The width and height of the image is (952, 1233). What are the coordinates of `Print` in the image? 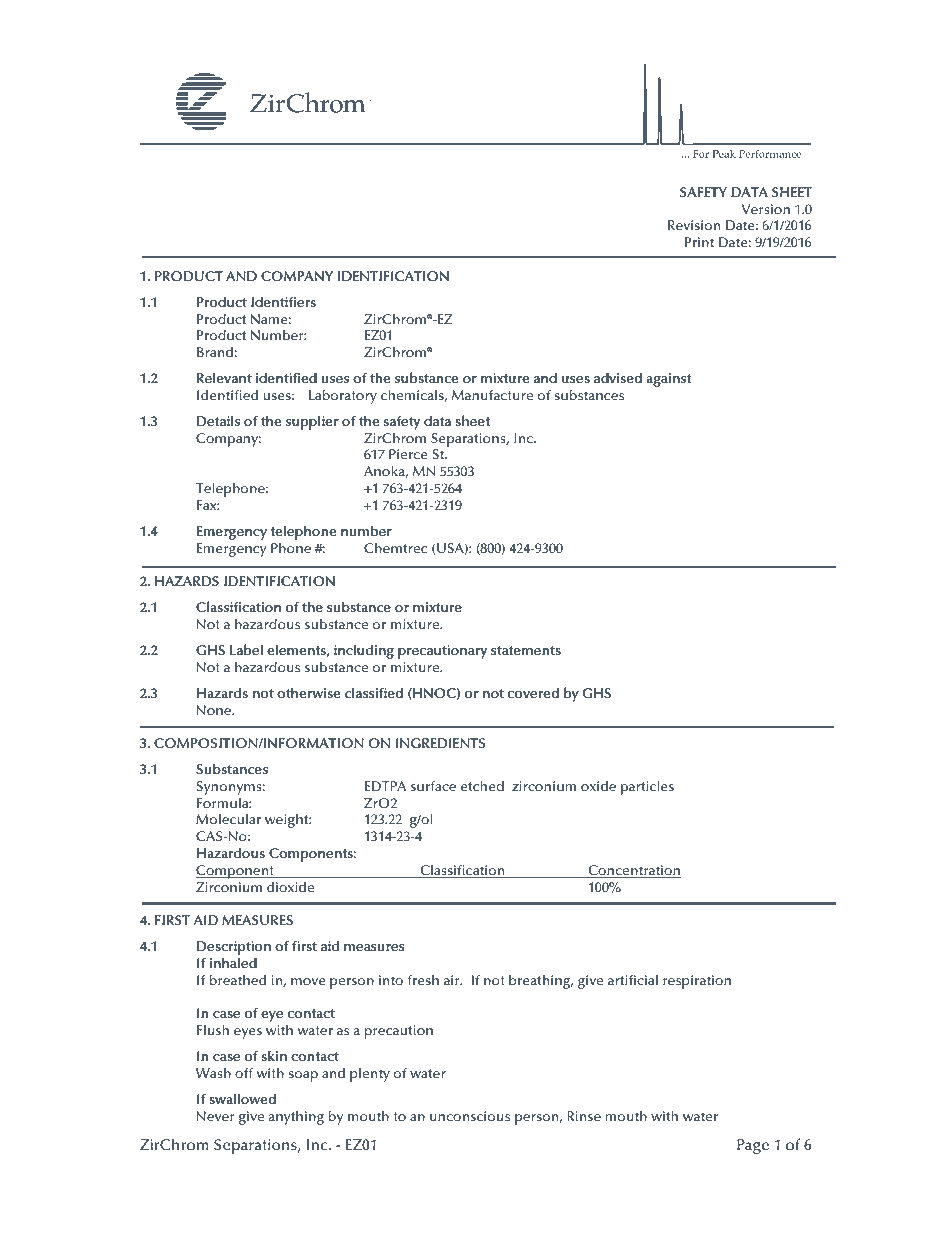 It's located at (699, 242).
